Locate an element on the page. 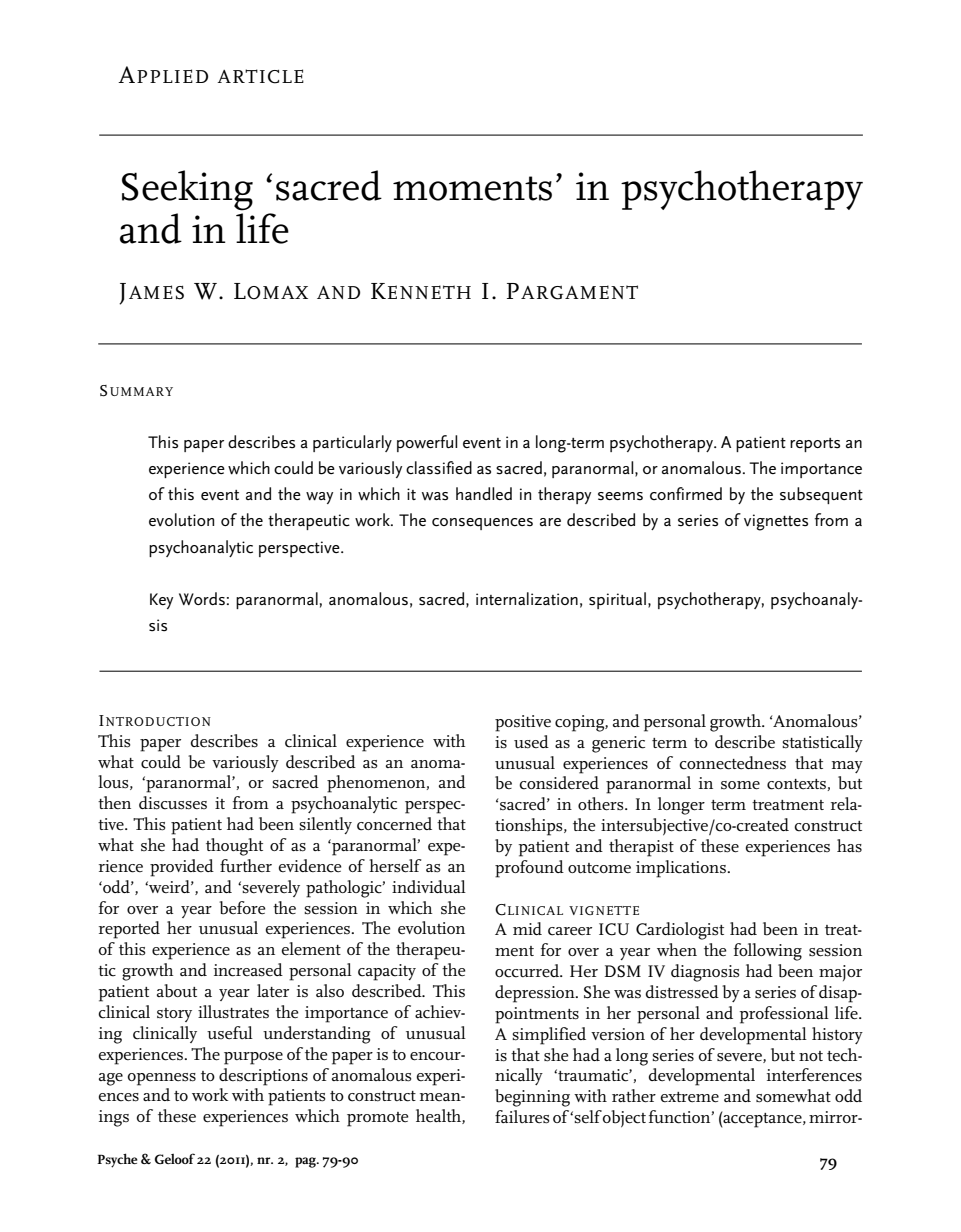  reports is located at coordinates (815, 445).
